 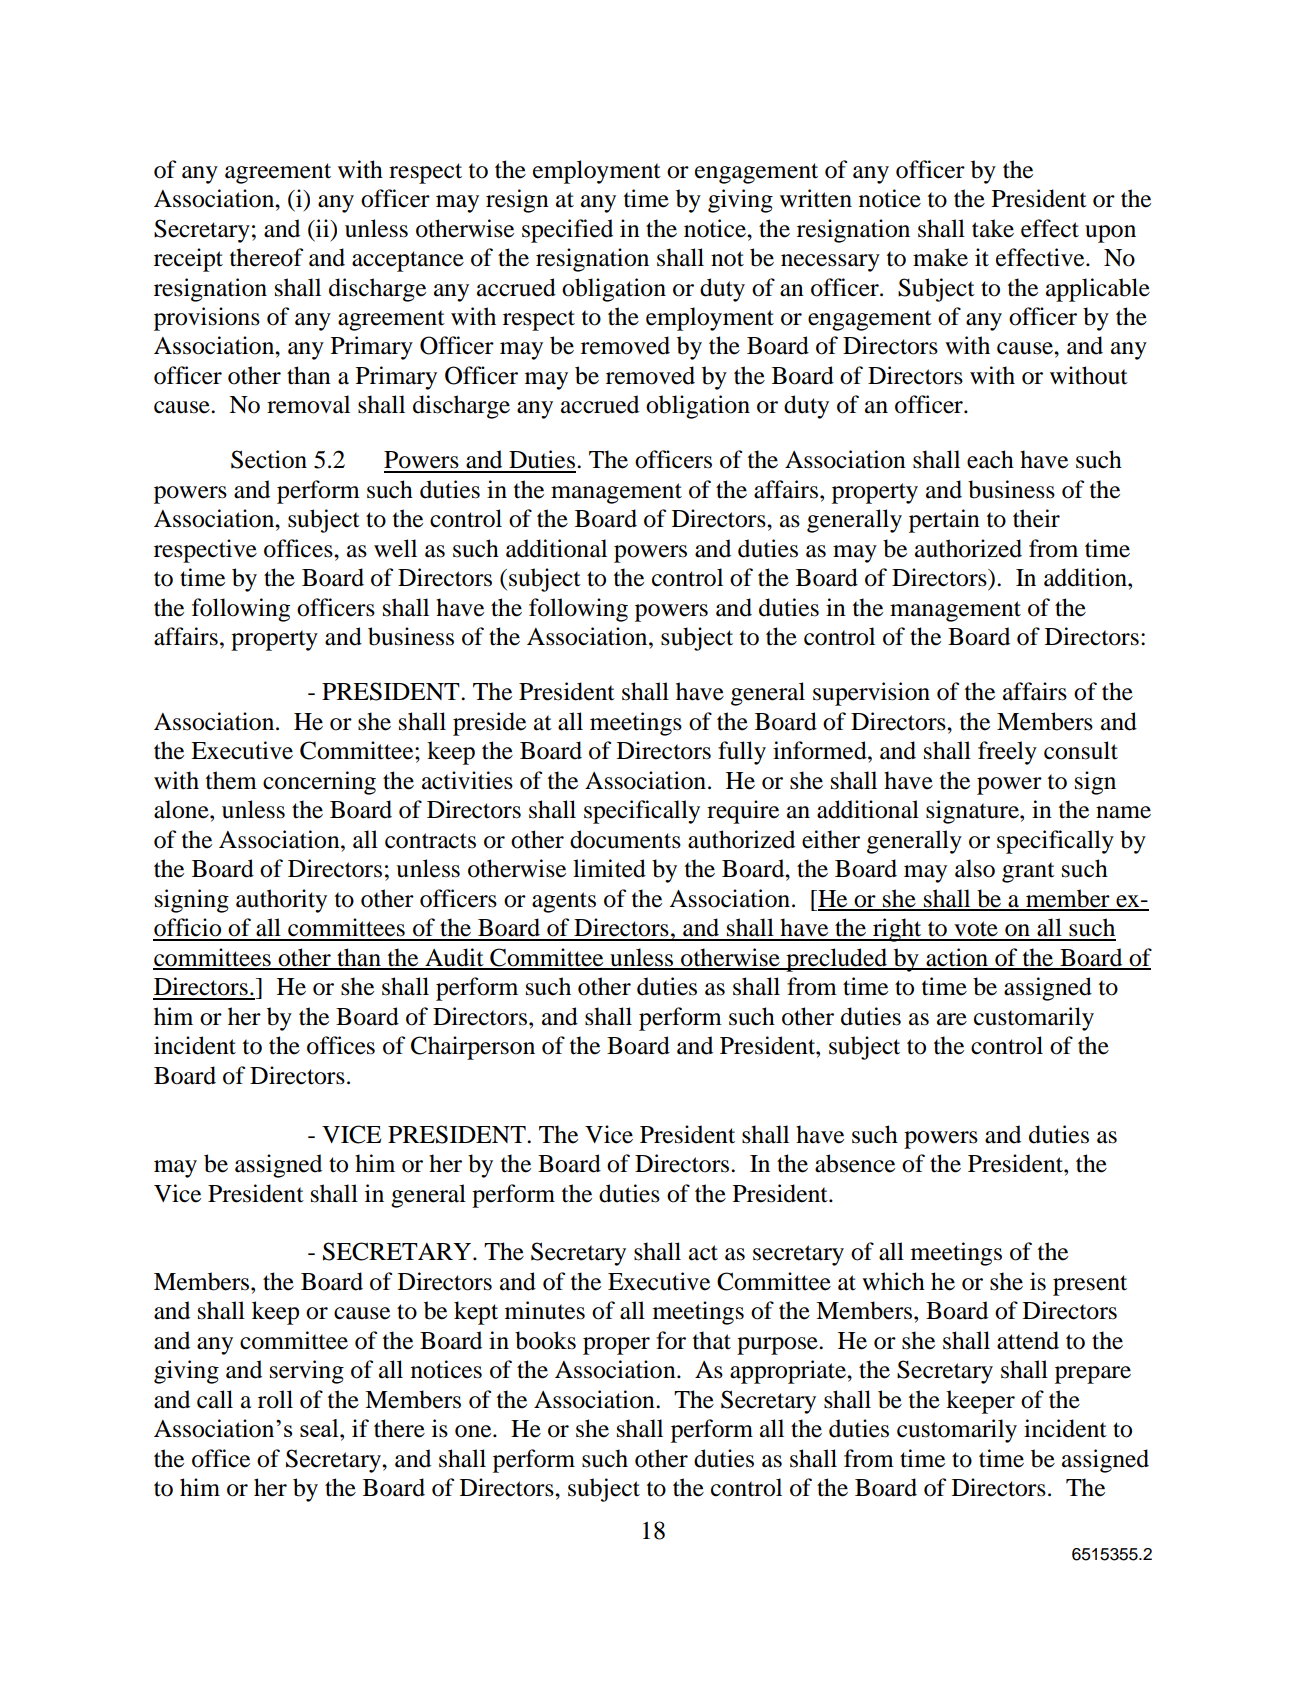 I want to click on take, so click(x=993, y=228).
